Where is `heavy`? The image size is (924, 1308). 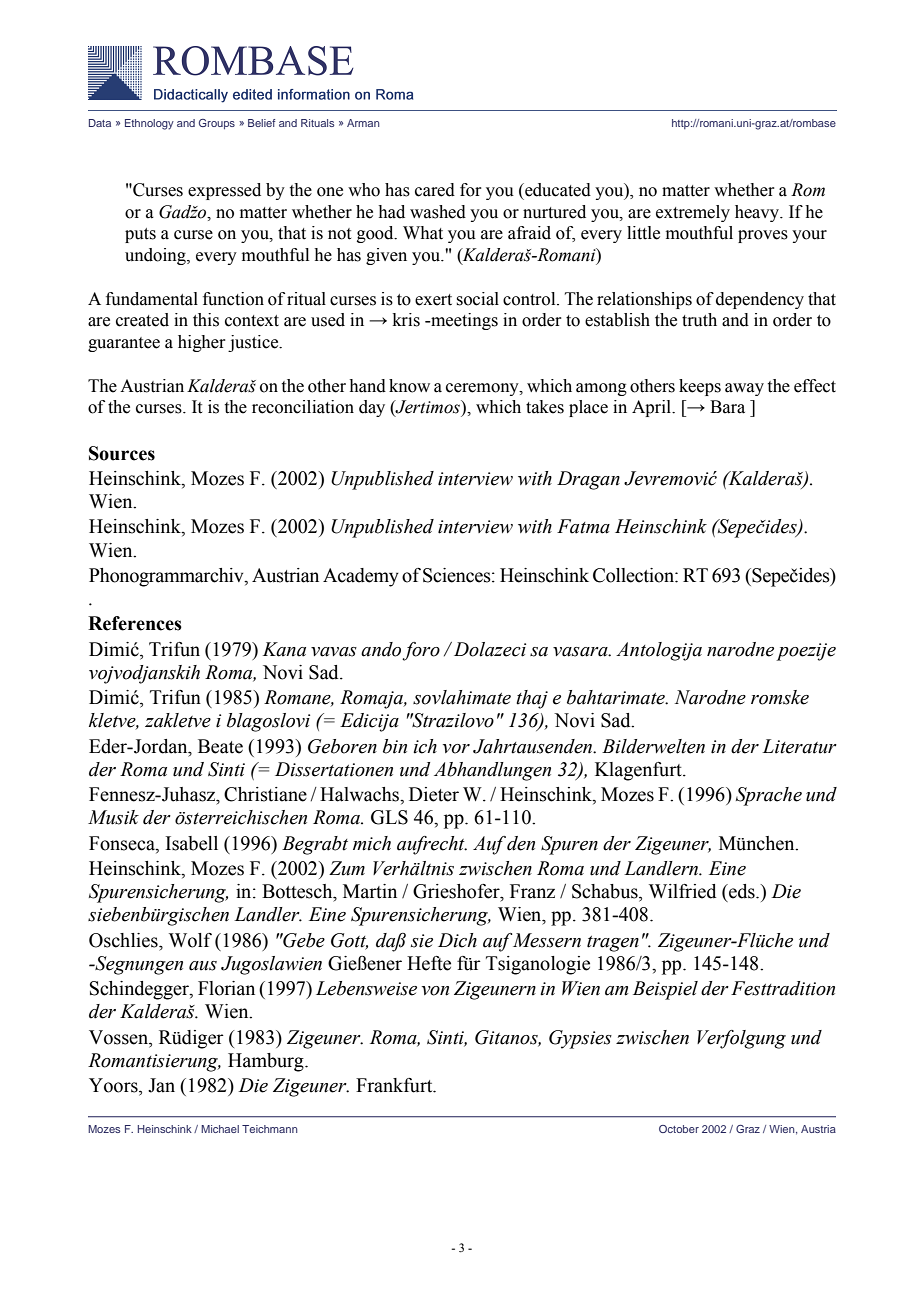 heavy is located at coordinates (758, 213).
